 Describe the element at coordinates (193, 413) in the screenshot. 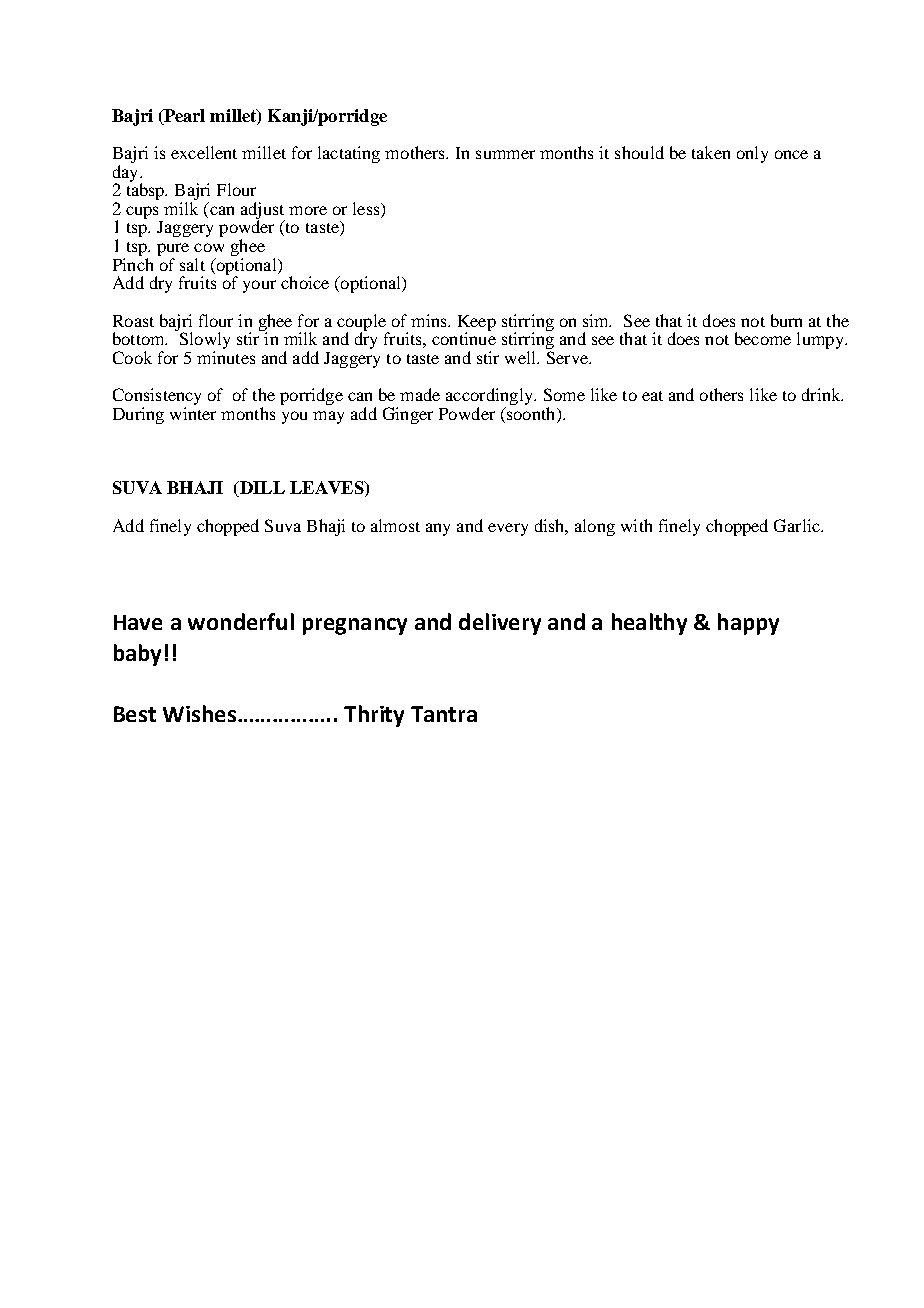

I see `winter` at that location.
